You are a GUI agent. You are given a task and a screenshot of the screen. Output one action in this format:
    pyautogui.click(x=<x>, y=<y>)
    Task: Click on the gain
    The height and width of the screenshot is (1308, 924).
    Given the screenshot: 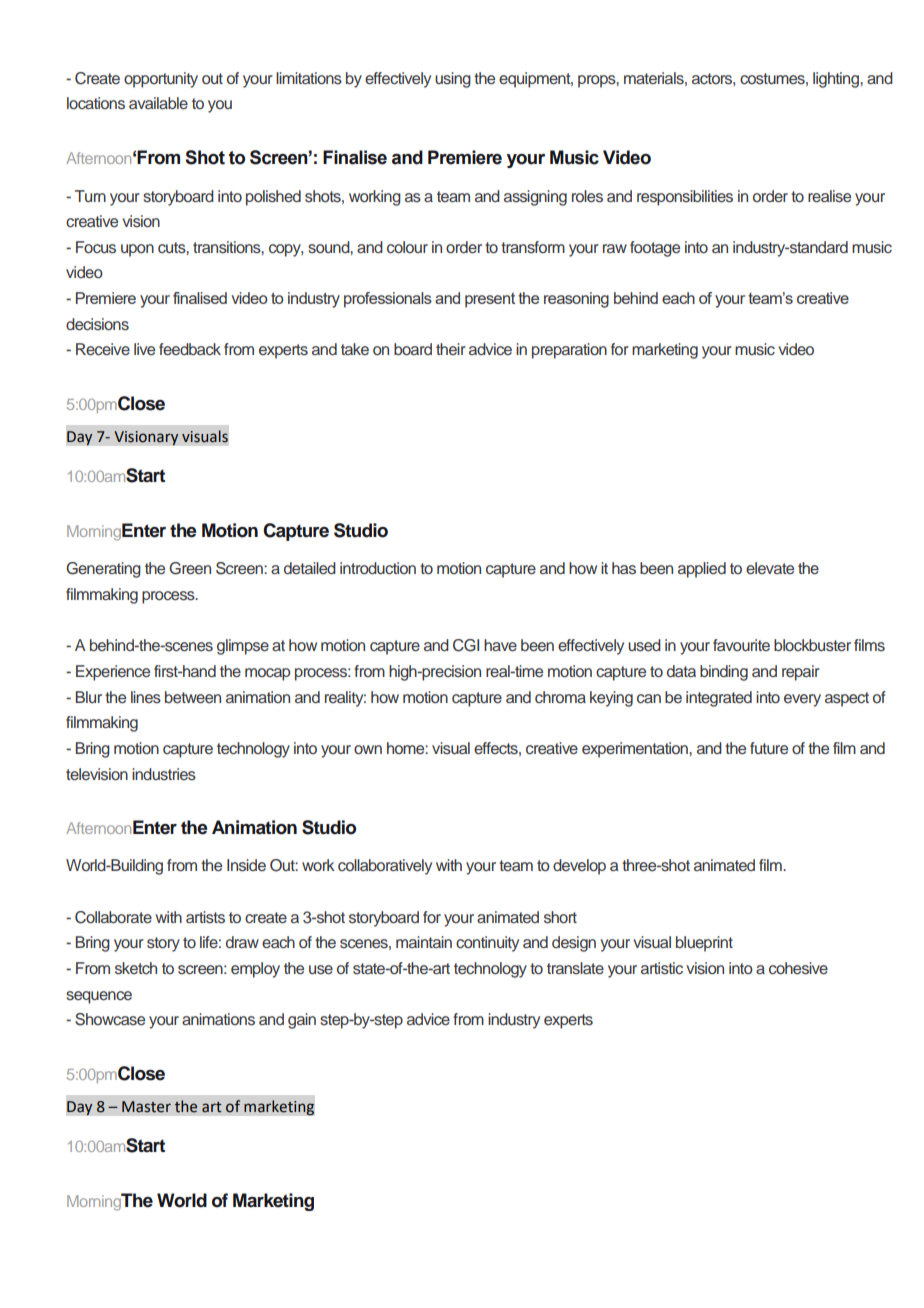 What is the action you would take?
    pyautogui.click(x=302, y=1021)
